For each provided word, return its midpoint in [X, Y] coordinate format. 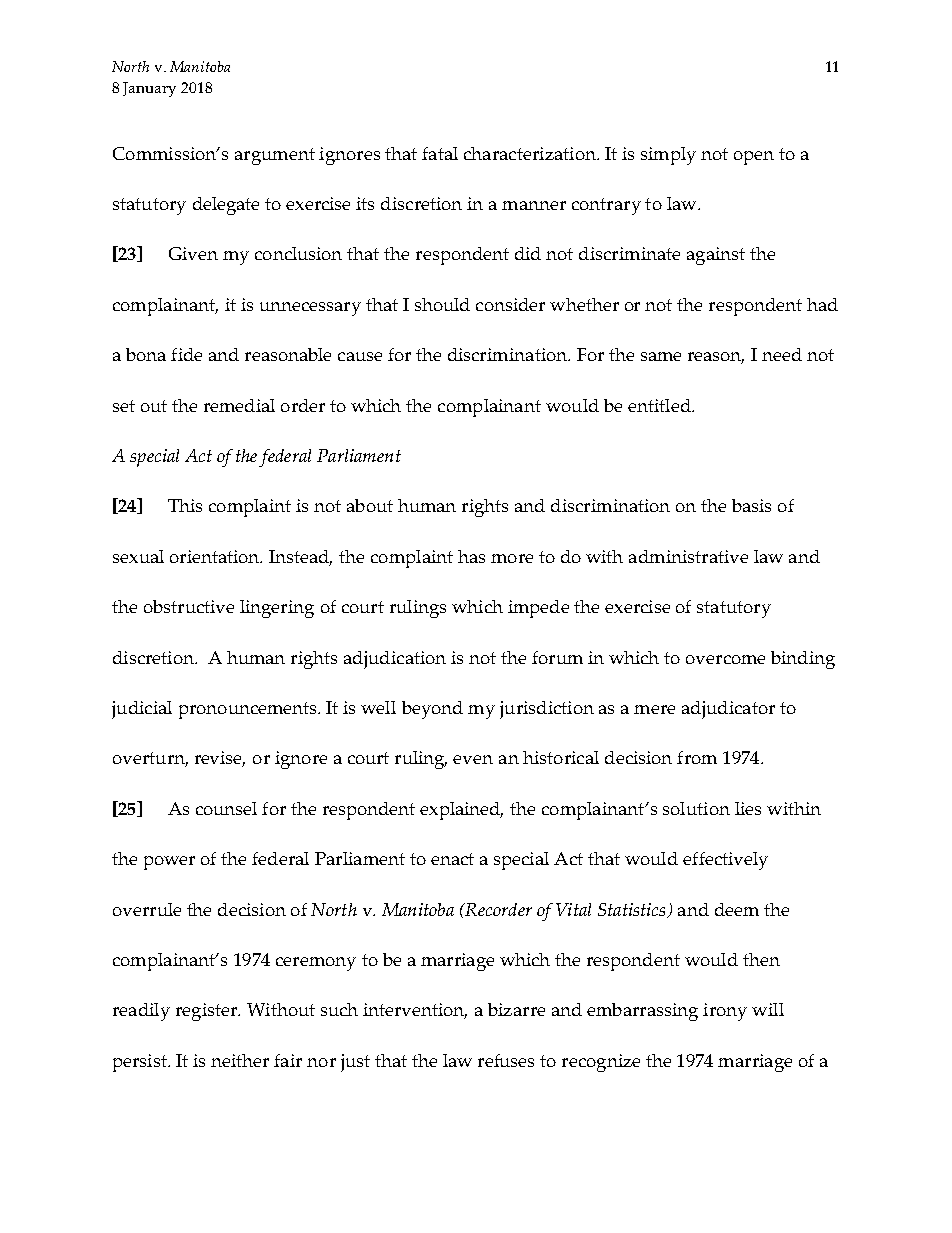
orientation [216, 556]
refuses [506, 1060]
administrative [688, 556]
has [471, 556]
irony [725, 1012]
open [754, 158]
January [149, 89]
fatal [440, 153]
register [207, 1012]
